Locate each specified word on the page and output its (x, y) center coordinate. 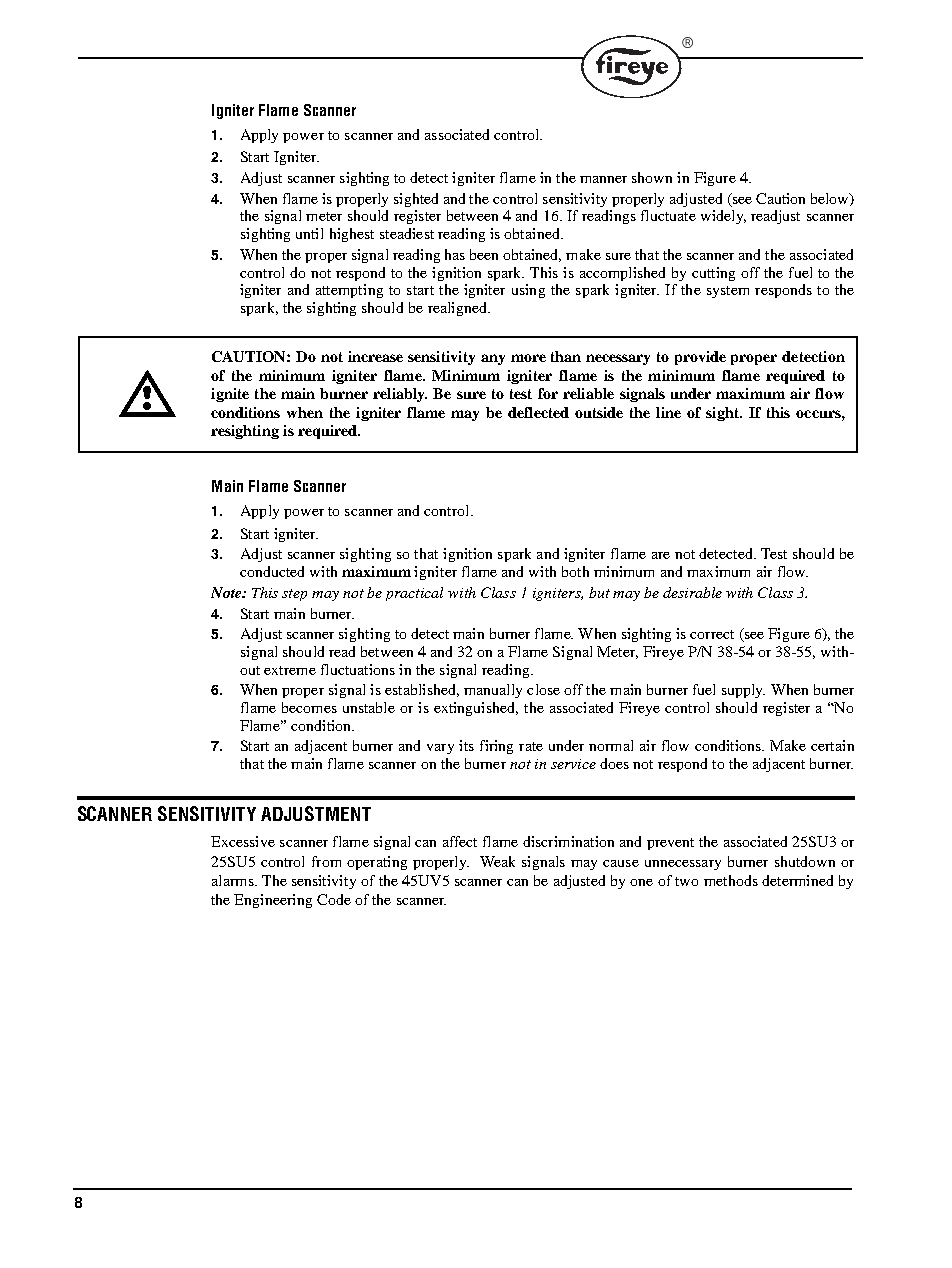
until (309, 233)
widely (723, 217)
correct (712, 634)
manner (603, 179)
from (326, 861)
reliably (400, 395)
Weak (497, 861)
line (668, 412)
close (543, 689)
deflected (538, 412)
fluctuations (358, 669)
